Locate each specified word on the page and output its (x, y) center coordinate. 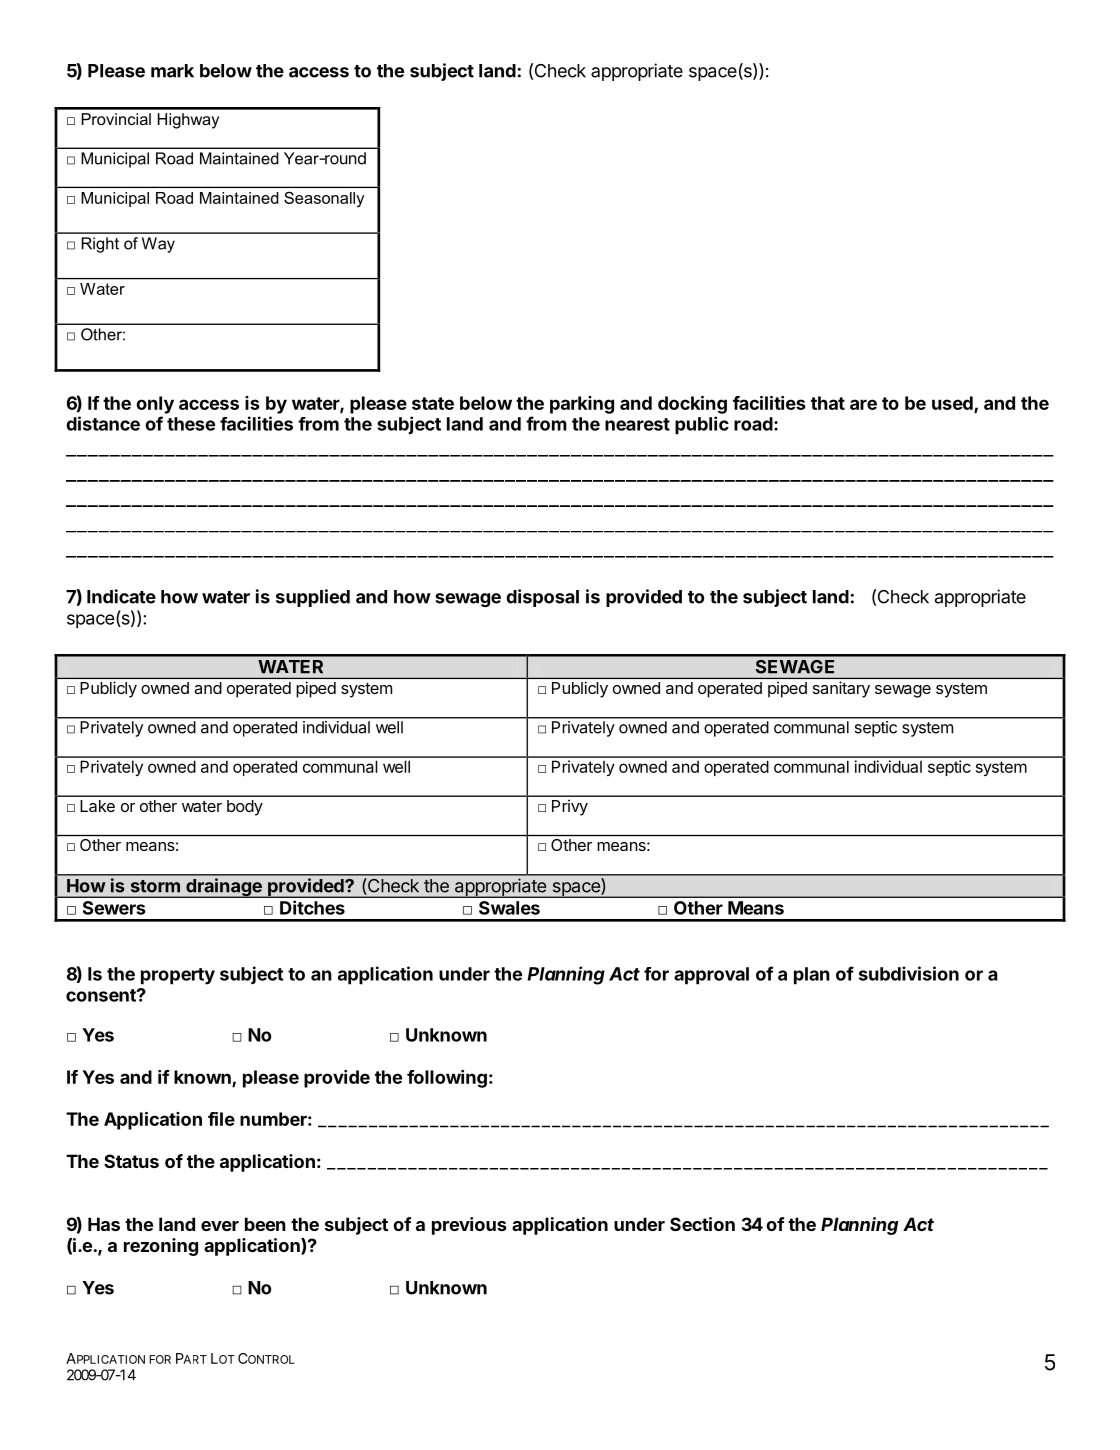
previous (469, 1226)
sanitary (841, 689)
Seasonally (324, 199)
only (155, 405)
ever (220, 1226)
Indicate (121, 596)
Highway (188, 121)
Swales (509, 908)
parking (582, 405)
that (828, 403)
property (178, 976)
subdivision (909, 973)
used (952, 403)
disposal (542, 598)
